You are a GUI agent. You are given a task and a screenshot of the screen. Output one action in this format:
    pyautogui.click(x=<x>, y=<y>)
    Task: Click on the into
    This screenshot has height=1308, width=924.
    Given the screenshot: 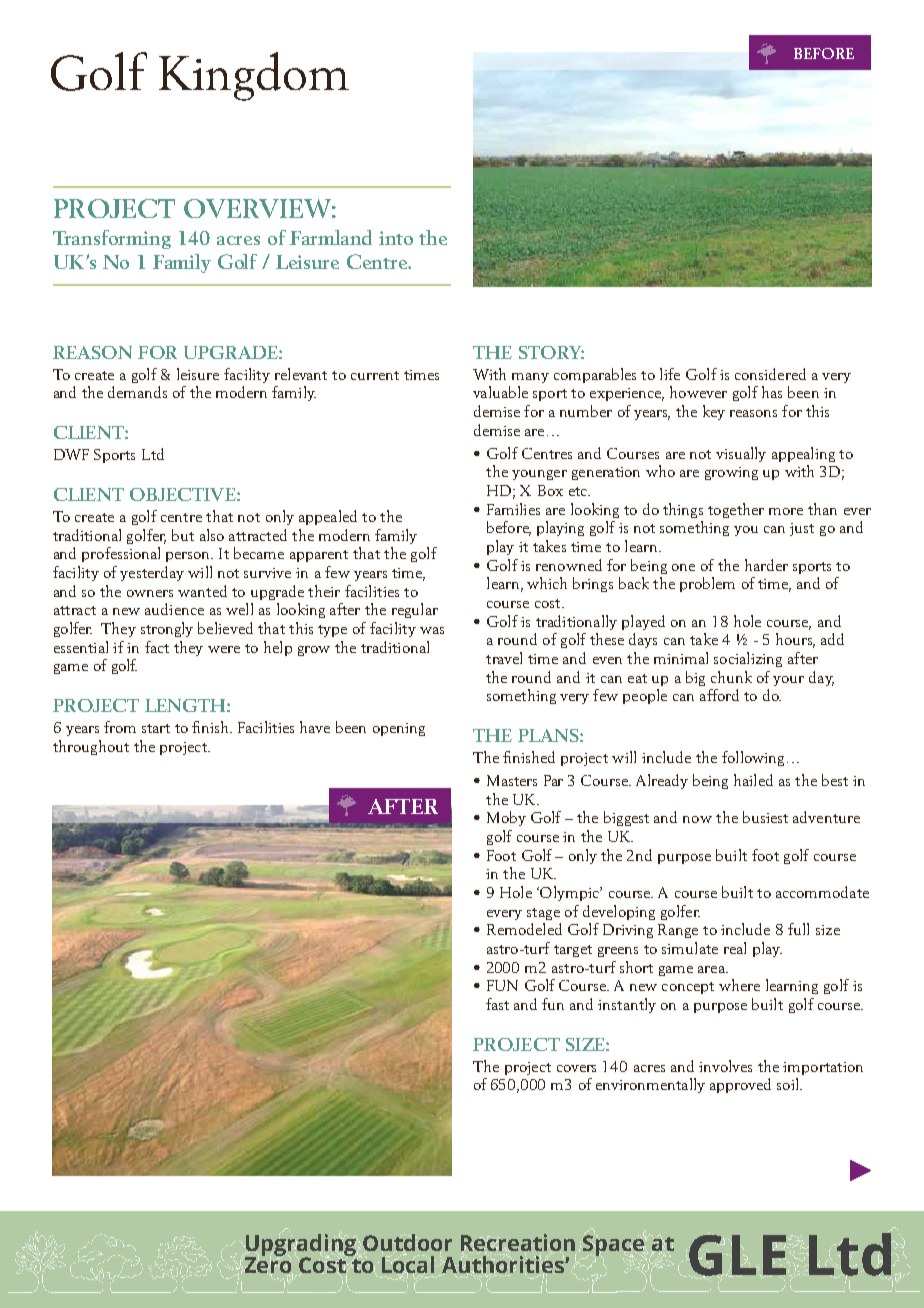 What is the action you would take?
    pyautogui.click(x=396, y=238)
